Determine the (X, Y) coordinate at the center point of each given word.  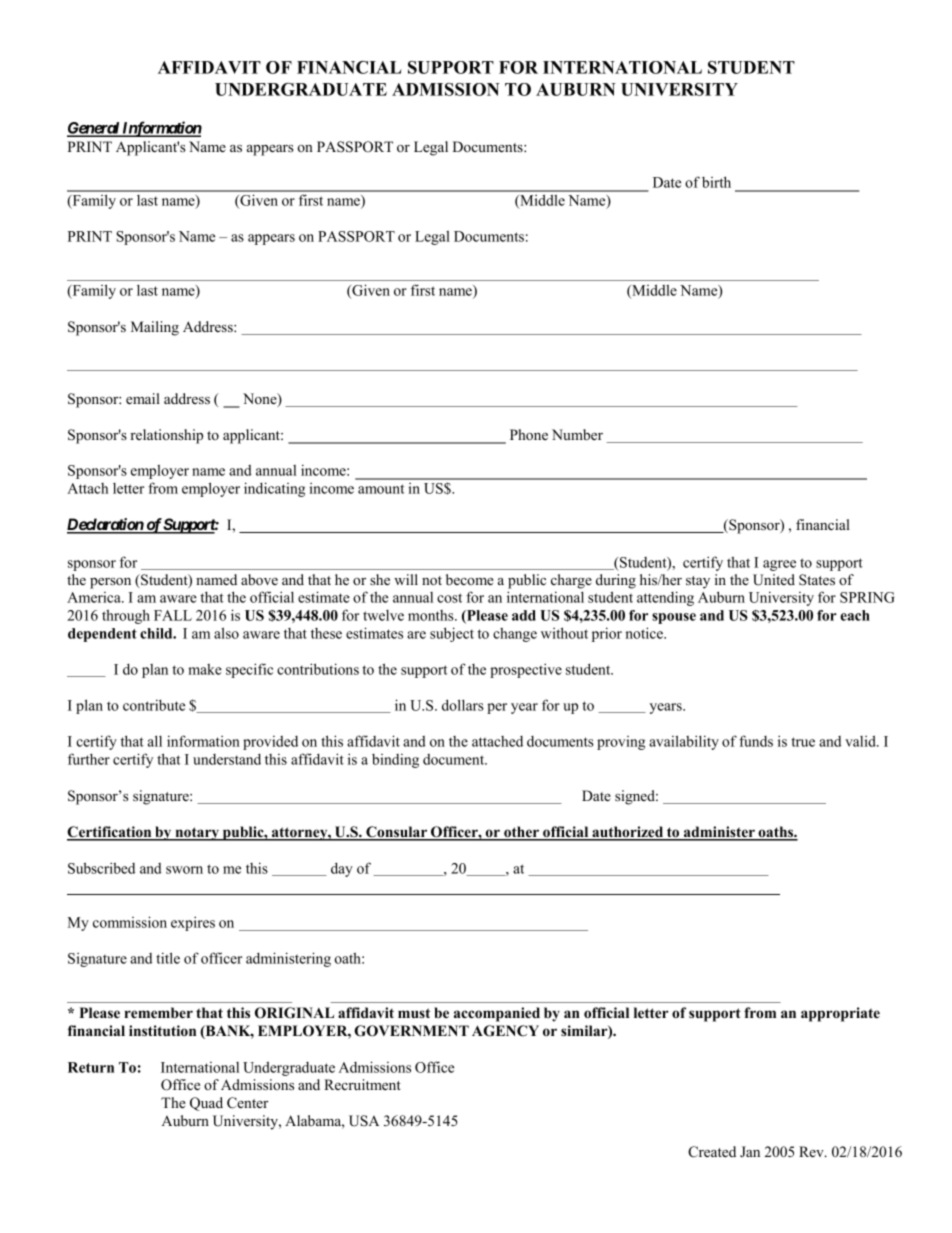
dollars (463, 705)
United (774, 580)
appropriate (840, 1014)
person (110, 583)
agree (779, 565)
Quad (206, 1104)
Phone (529, 434)
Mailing (155, 328)
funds (756, 741)
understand (227, 759)
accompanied (497, 1014)
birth (716, 182)
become (470, 579)
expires (193, 923)
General (94, 129)
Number (577, 434)
